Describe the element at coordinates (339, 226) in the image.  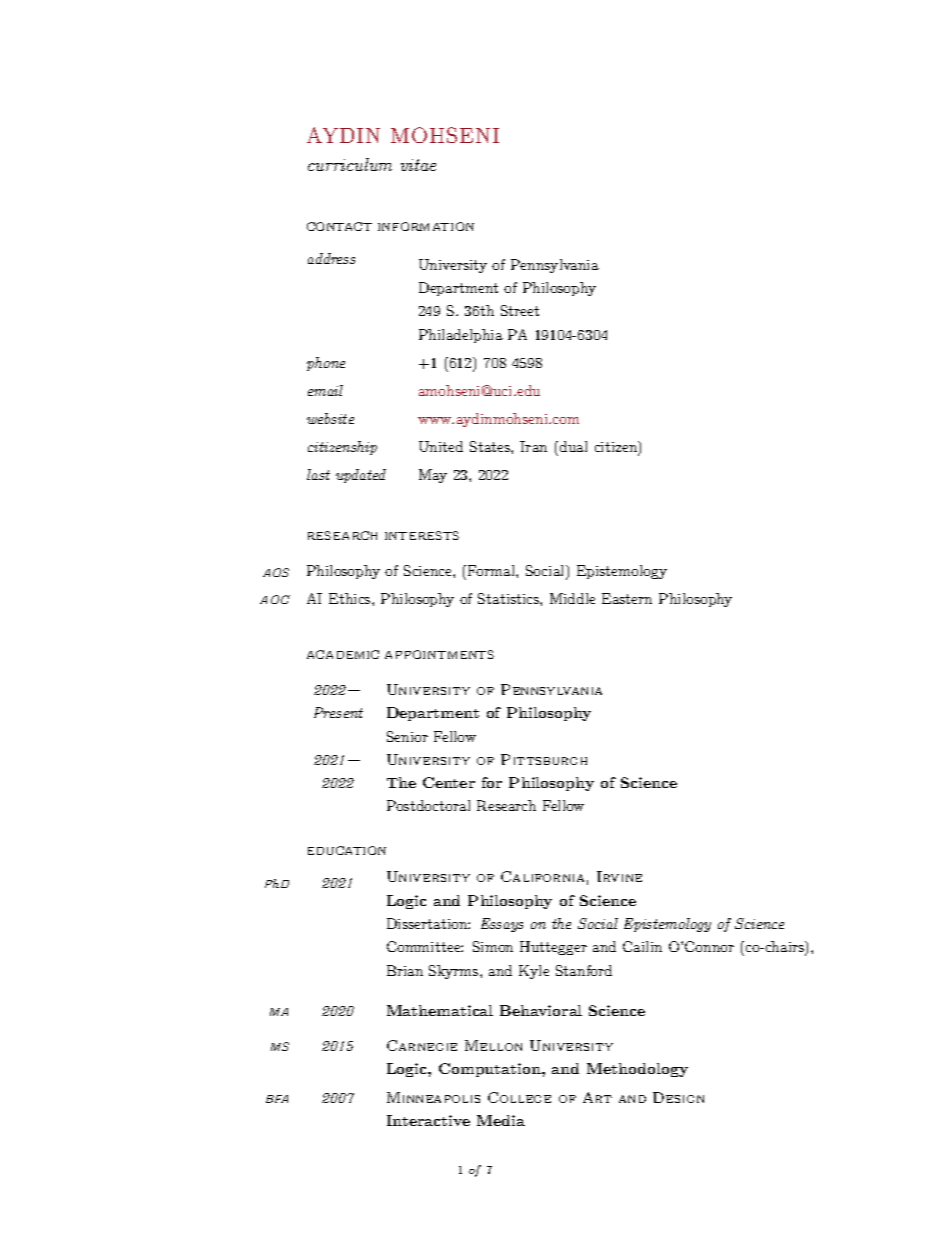
I see `CONTACT` at that location.
